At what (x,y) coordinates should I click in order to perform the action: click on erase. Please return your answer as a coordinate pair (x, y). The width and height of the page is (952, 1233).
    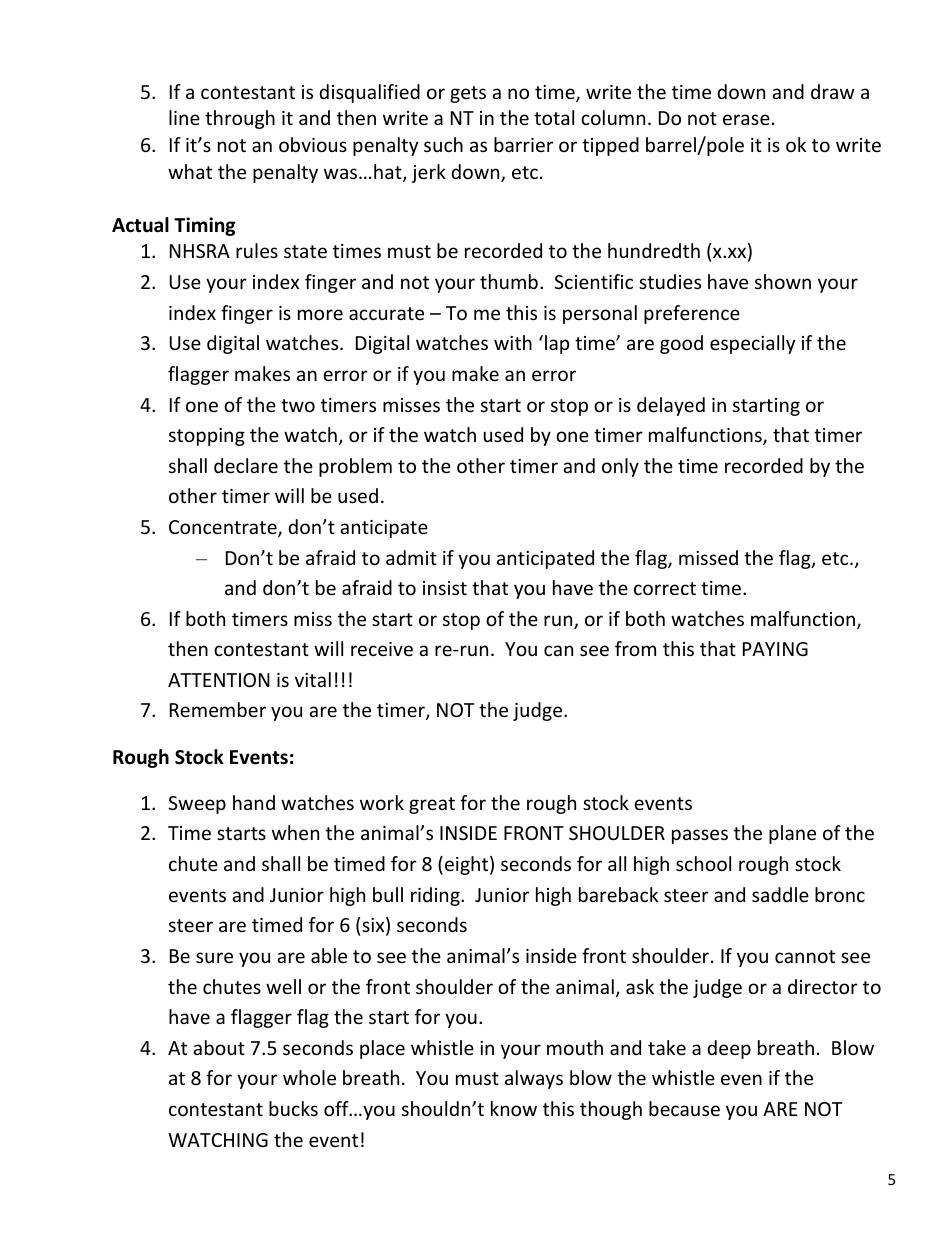
    Looking at the image, I should click on (746, 119).
